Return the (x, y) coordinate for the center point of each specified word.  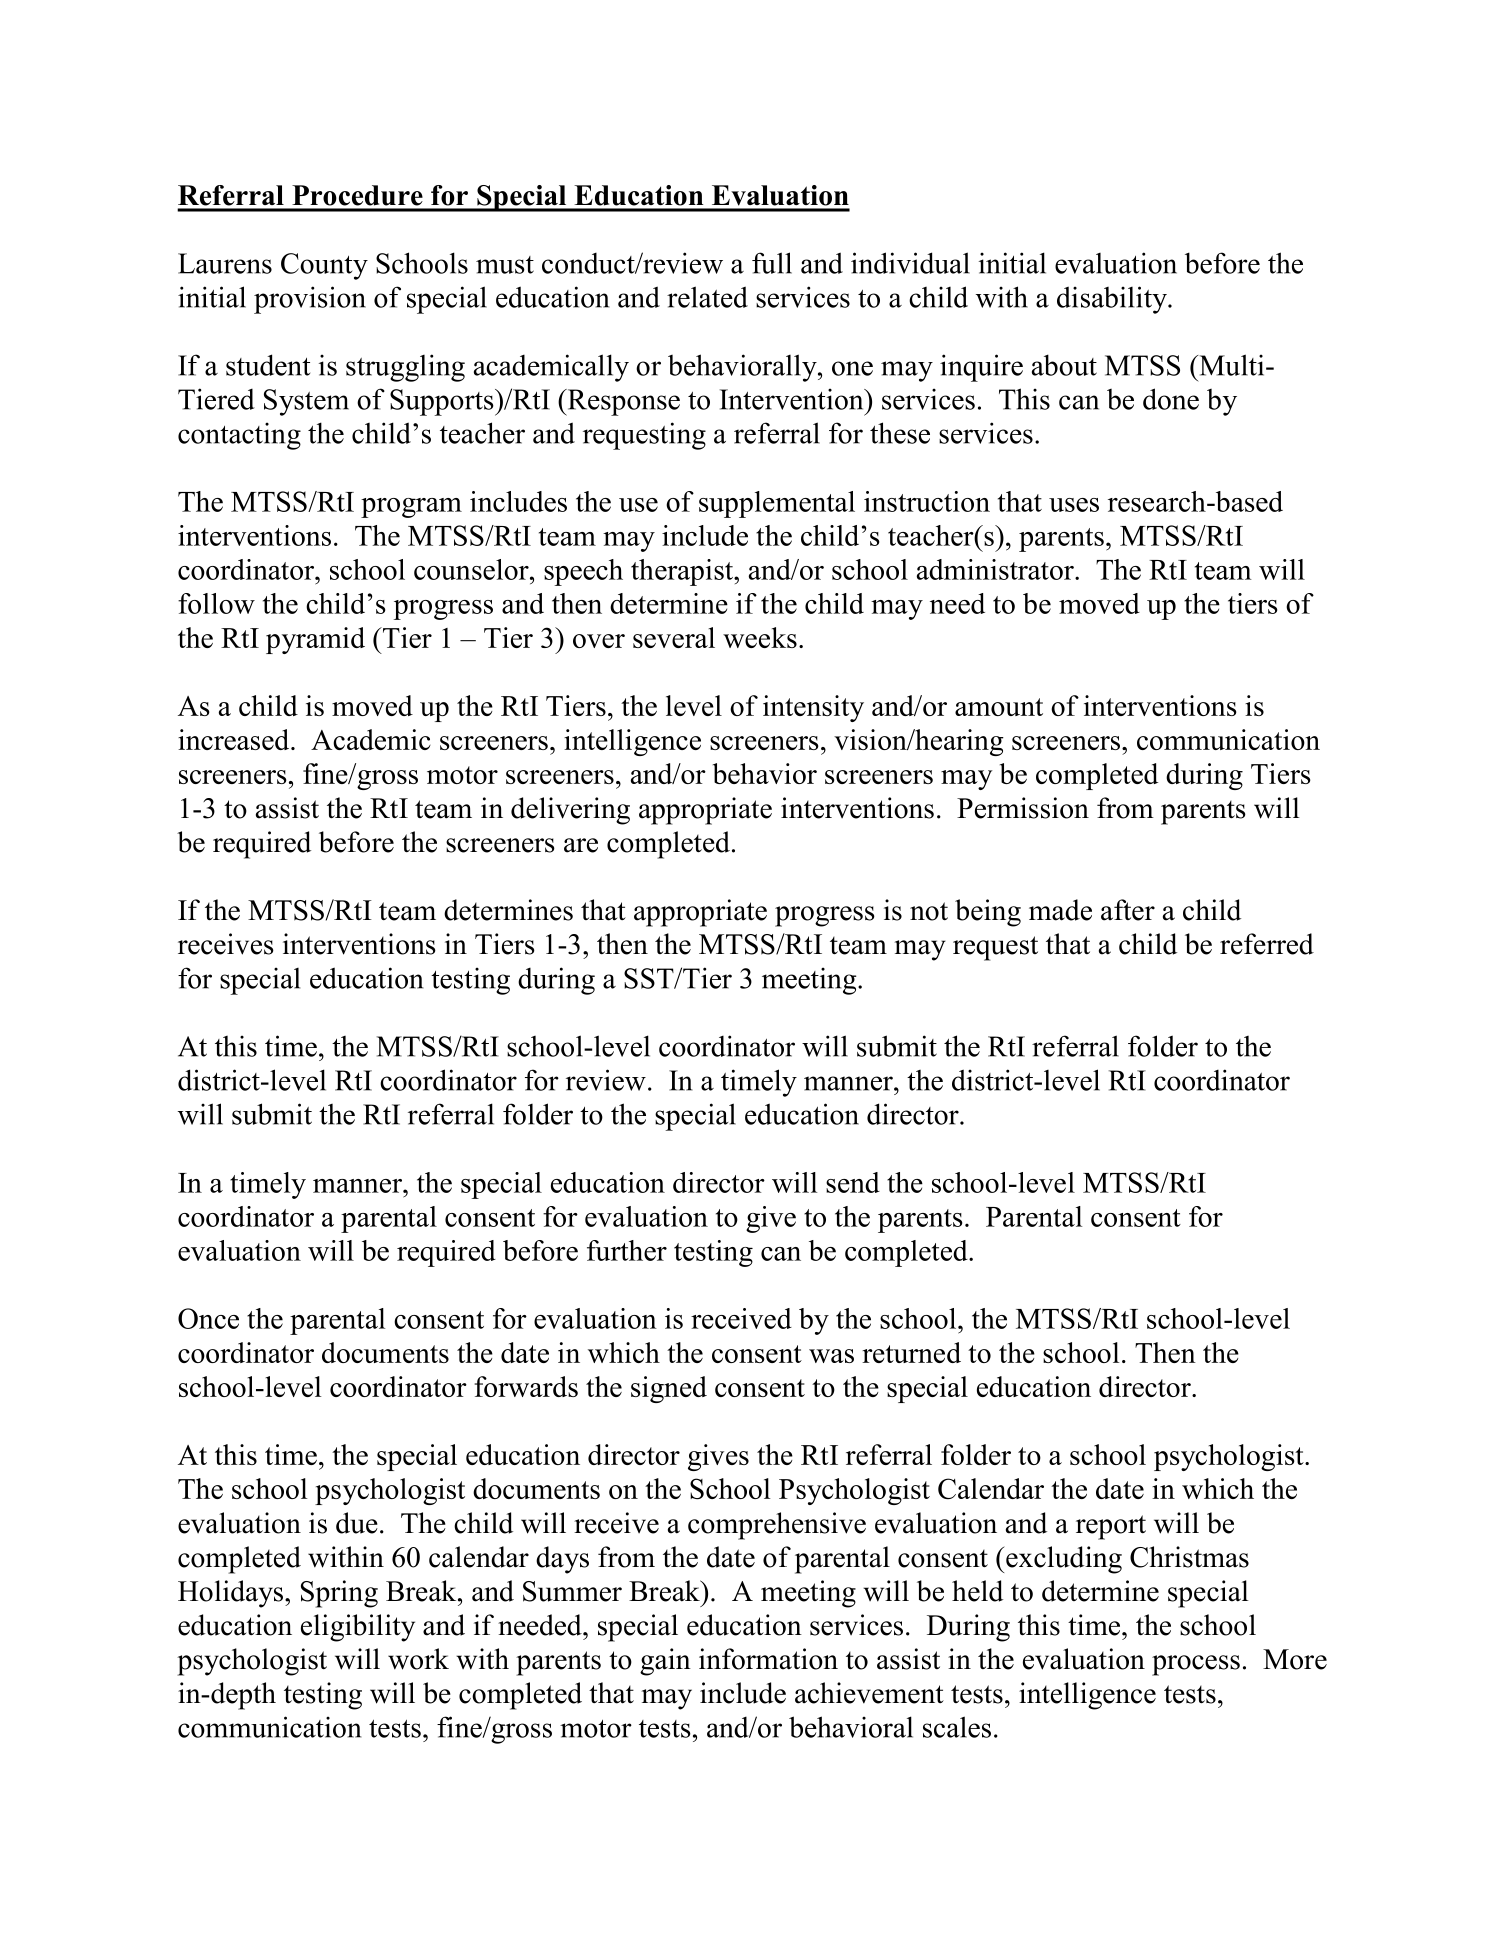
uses (1074, 505)
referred (1267, 944)
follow (216, 603)
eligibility (358, 1628)
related (707, 297)
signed (669, 1389)
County (324, 266)
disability (1113, 300)
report (1111, 1527)
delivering (570, 811)
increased (235, 739)
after (1128, 910)
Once (208, 1318)
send (853, 1182)
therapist (683, 572)
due (357, 1523)
